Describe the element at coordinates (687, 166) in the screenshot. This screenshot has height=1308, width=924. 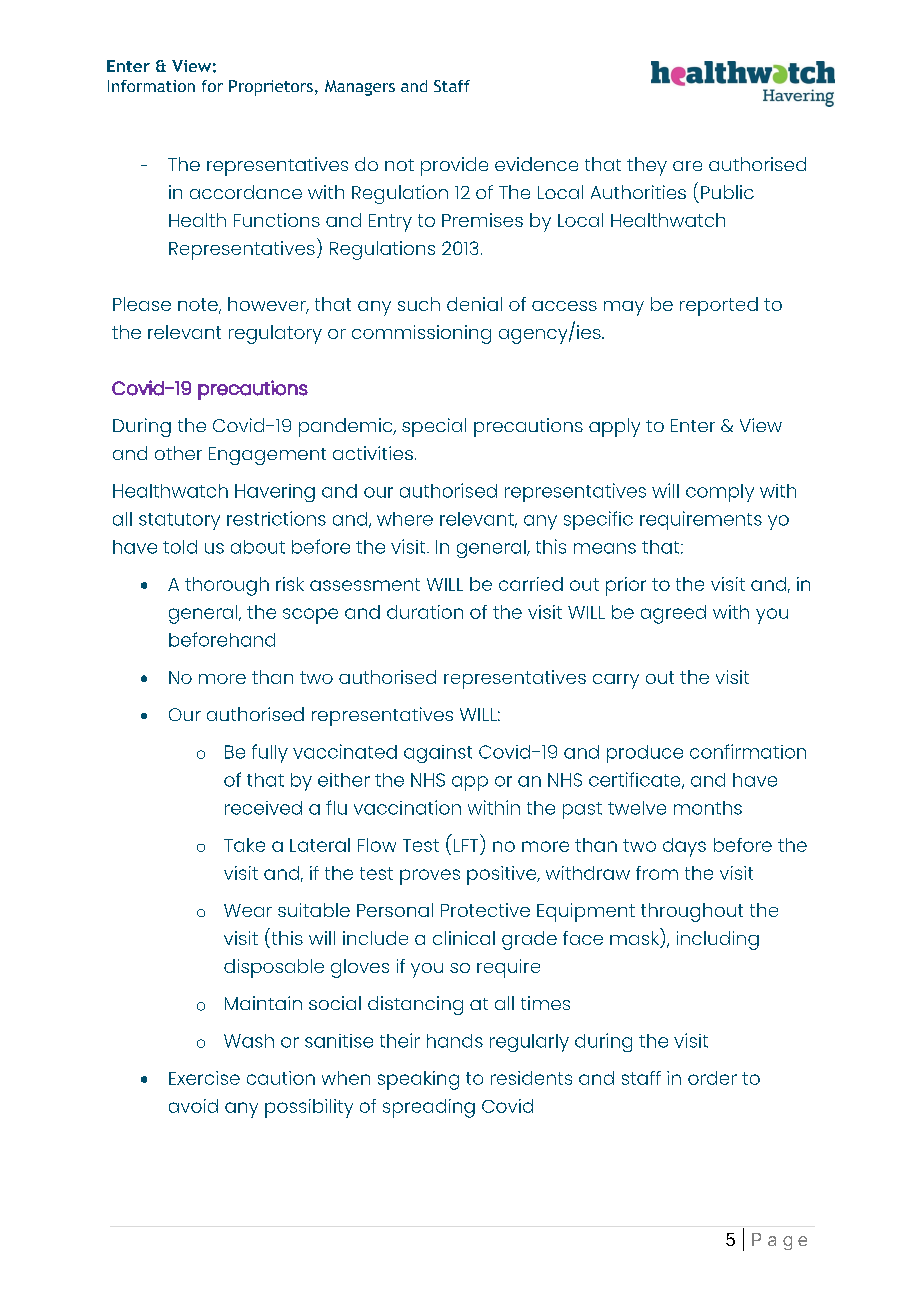
I see `are` at that location.
